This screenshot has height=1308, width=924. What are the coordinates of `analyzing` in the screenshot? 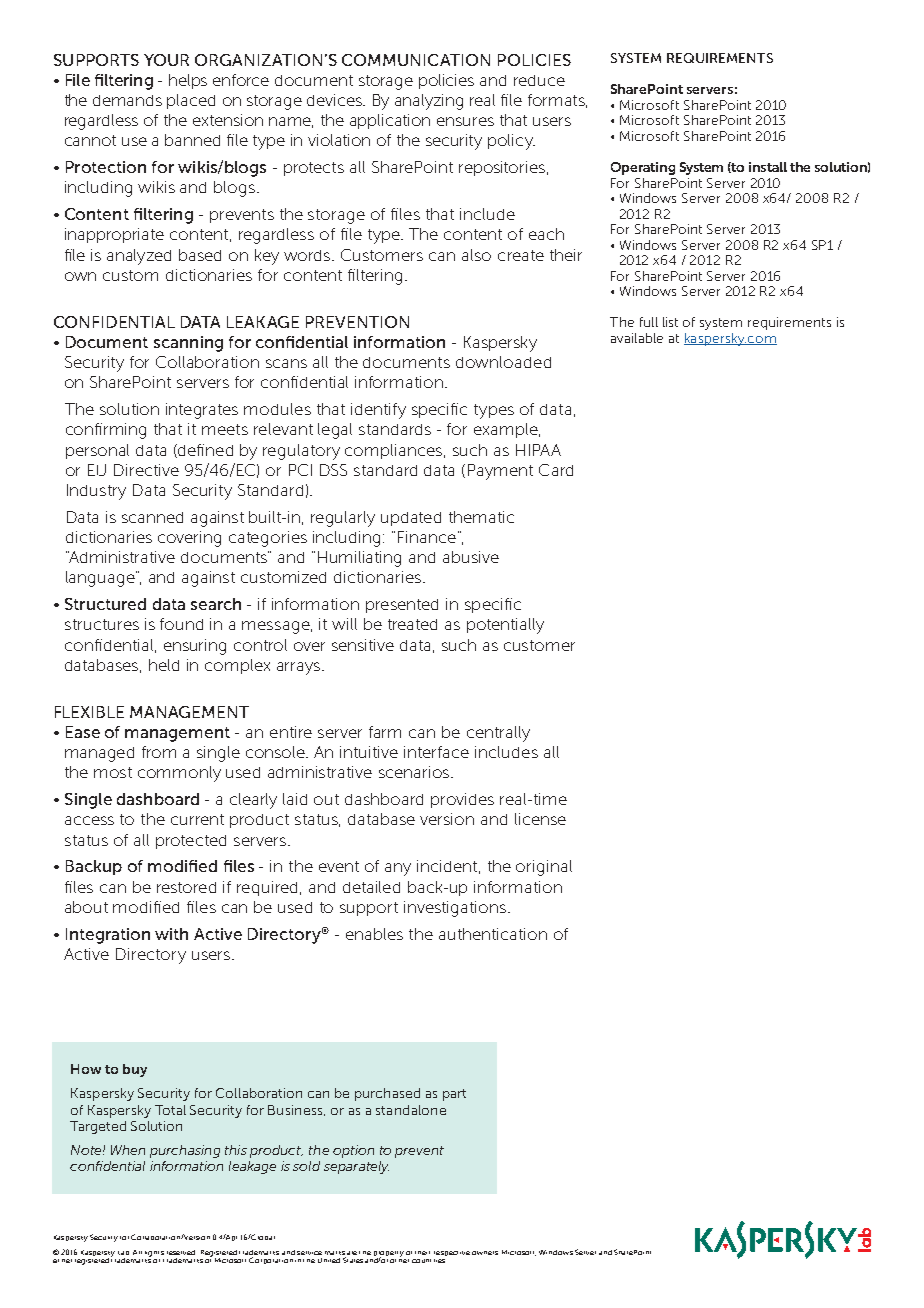 It's located at (429, 102).
